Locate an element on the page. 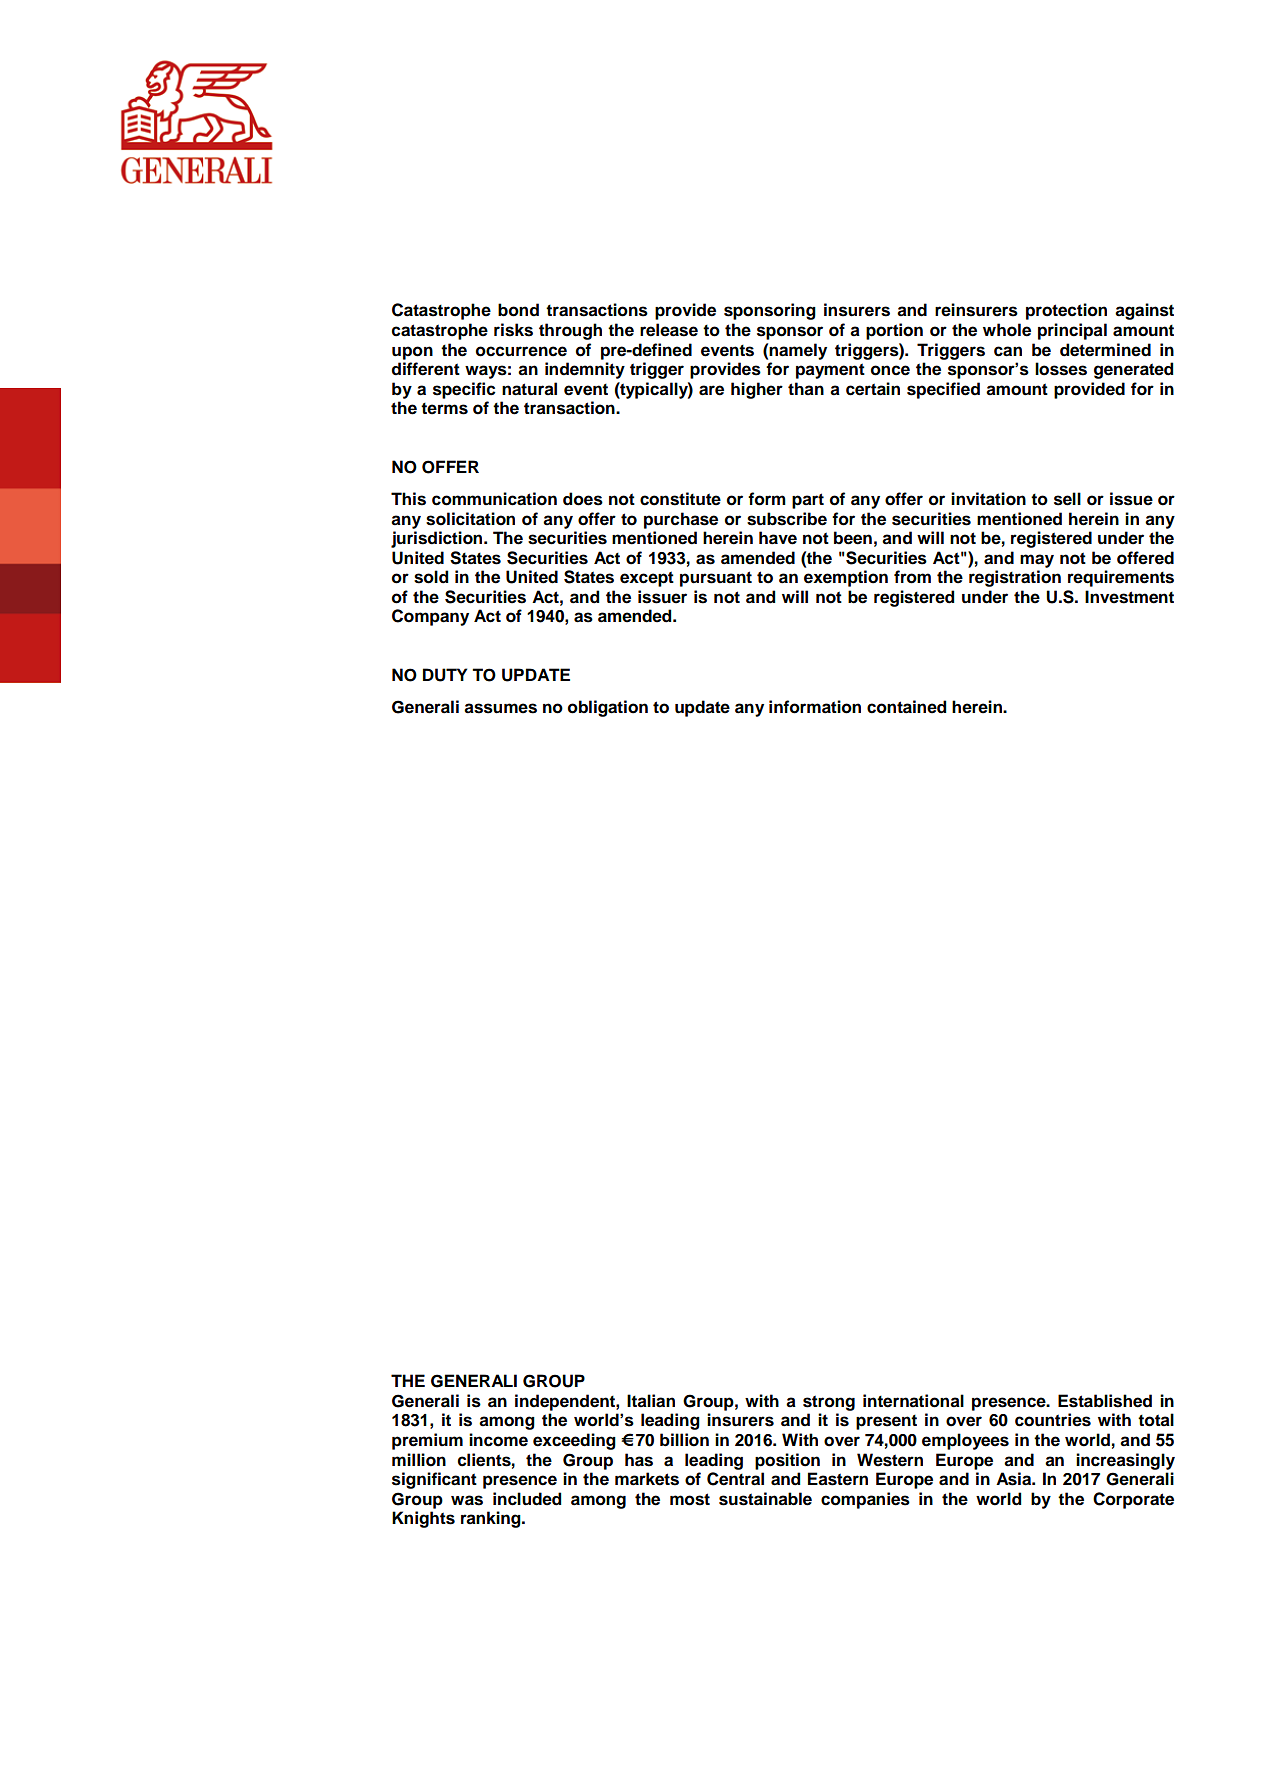 This image has height=1789, width=1265. payment is located at coordinates (830, 371).
